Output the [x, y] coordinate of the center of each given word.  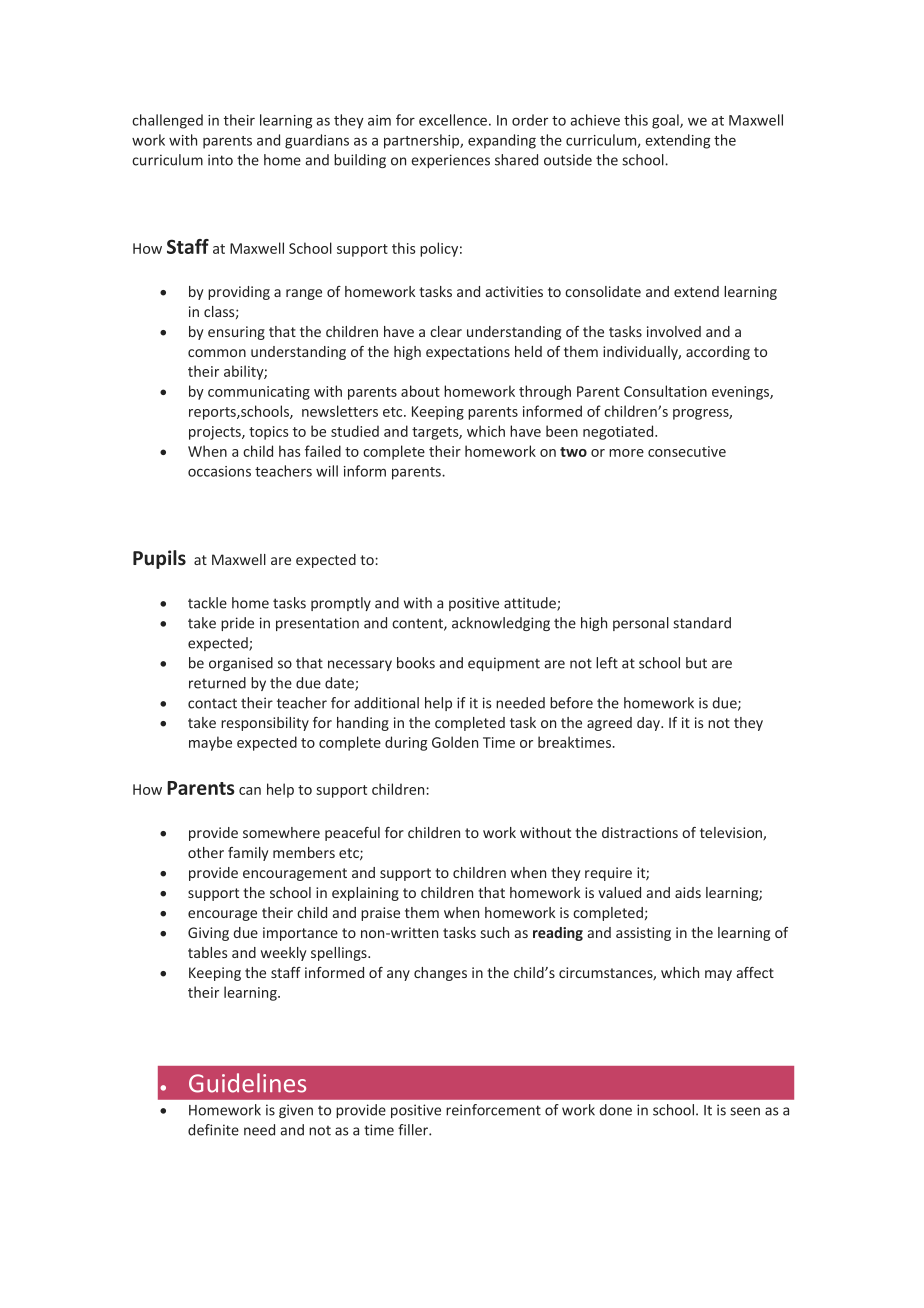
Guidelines [247, 1083]
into [220, 160]
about [420, 391]
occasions [219, 471]
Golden [455, 742]
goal [666, 121]
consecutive [687, 451]
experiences [450, 161]
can [250, 791]
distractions [640, 832]
